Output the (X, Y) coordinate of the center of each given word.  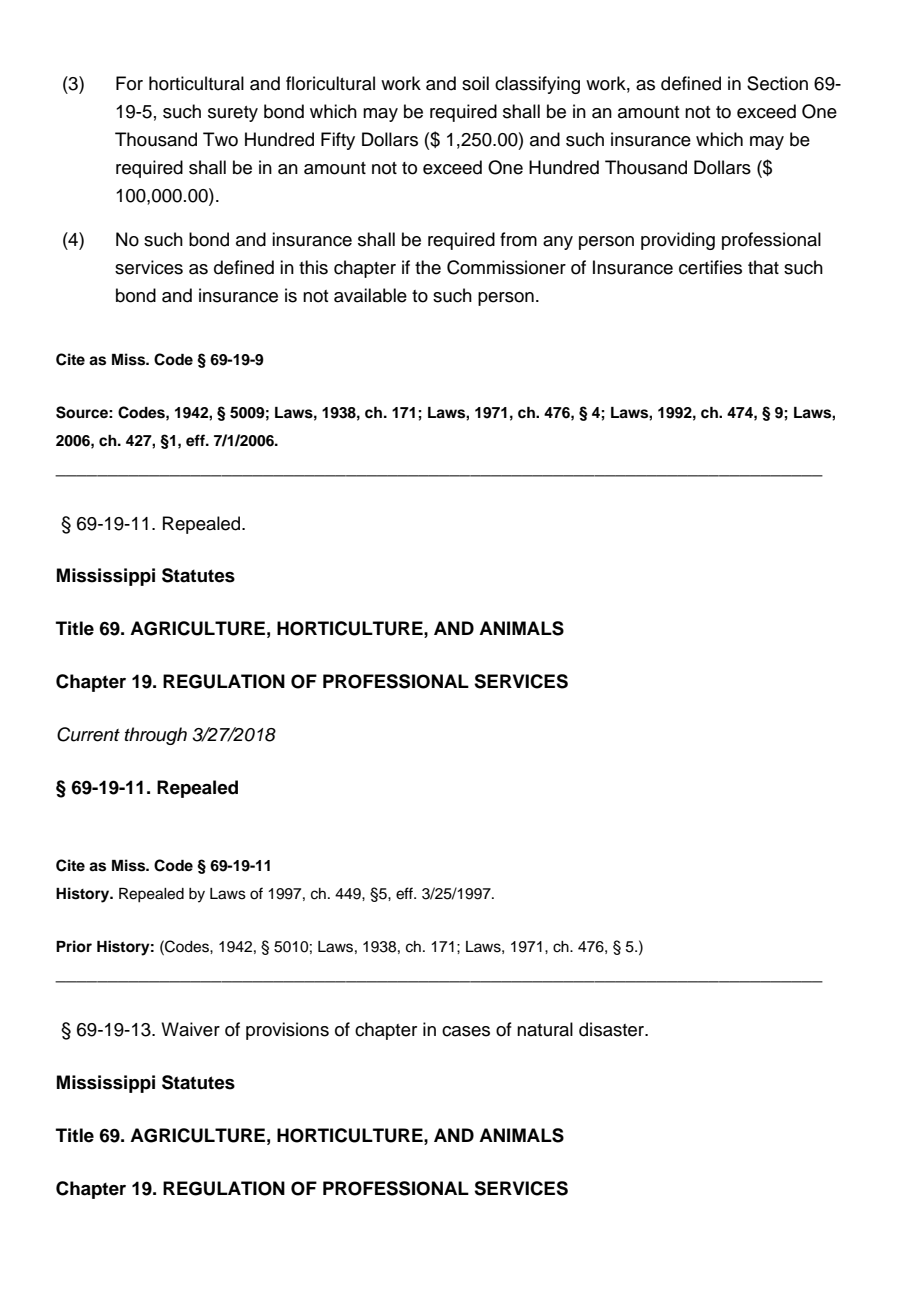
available (370, 295)
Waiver (190, 1029)
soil (475, 83)
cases (466, 1031)
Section (777, 83)
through (156, 736)
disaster (613, 1029)
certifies (710, 267)
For (129, 83)
